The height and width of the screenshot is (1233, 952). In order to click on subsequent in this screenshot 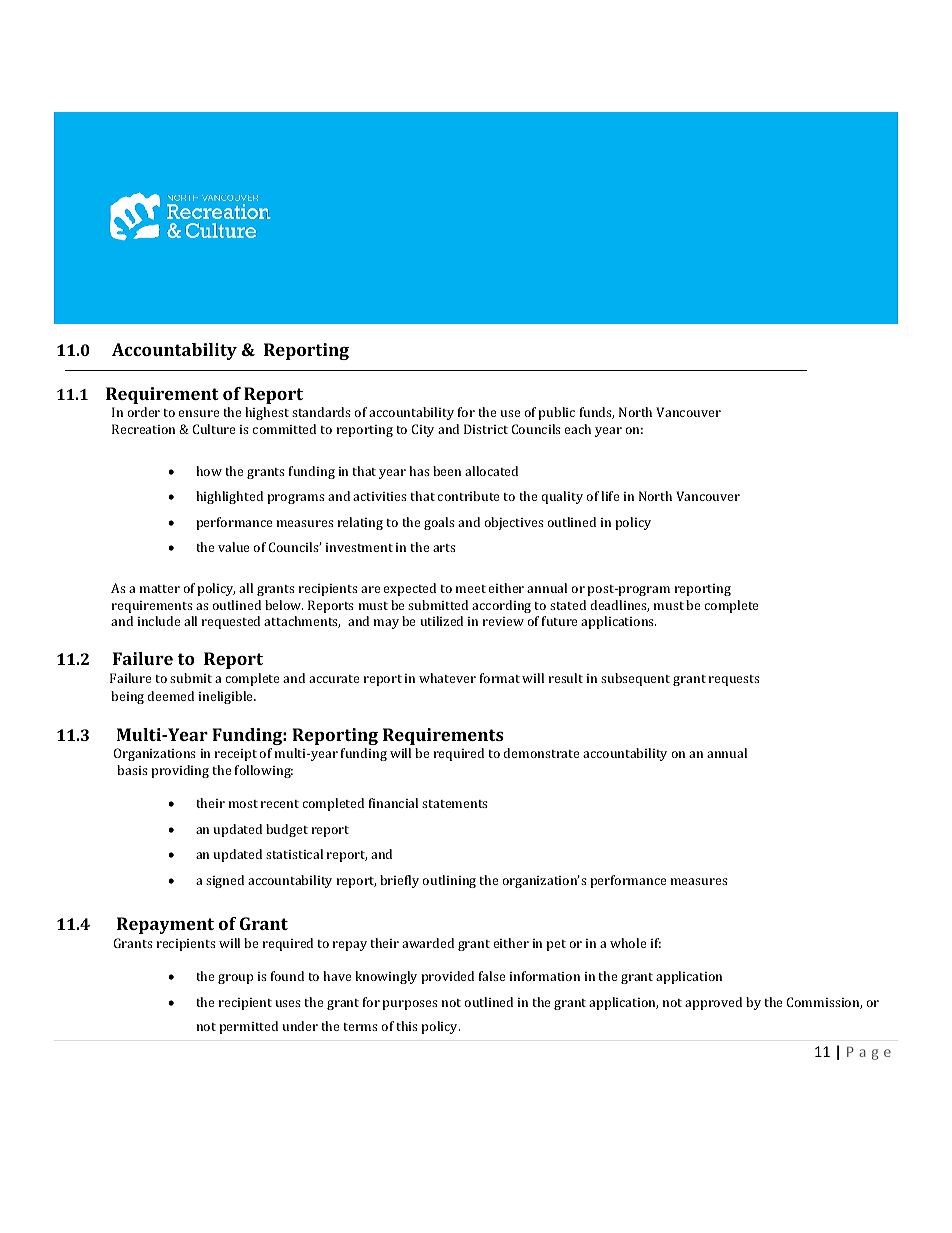, I will do `click(635, 679)`.
